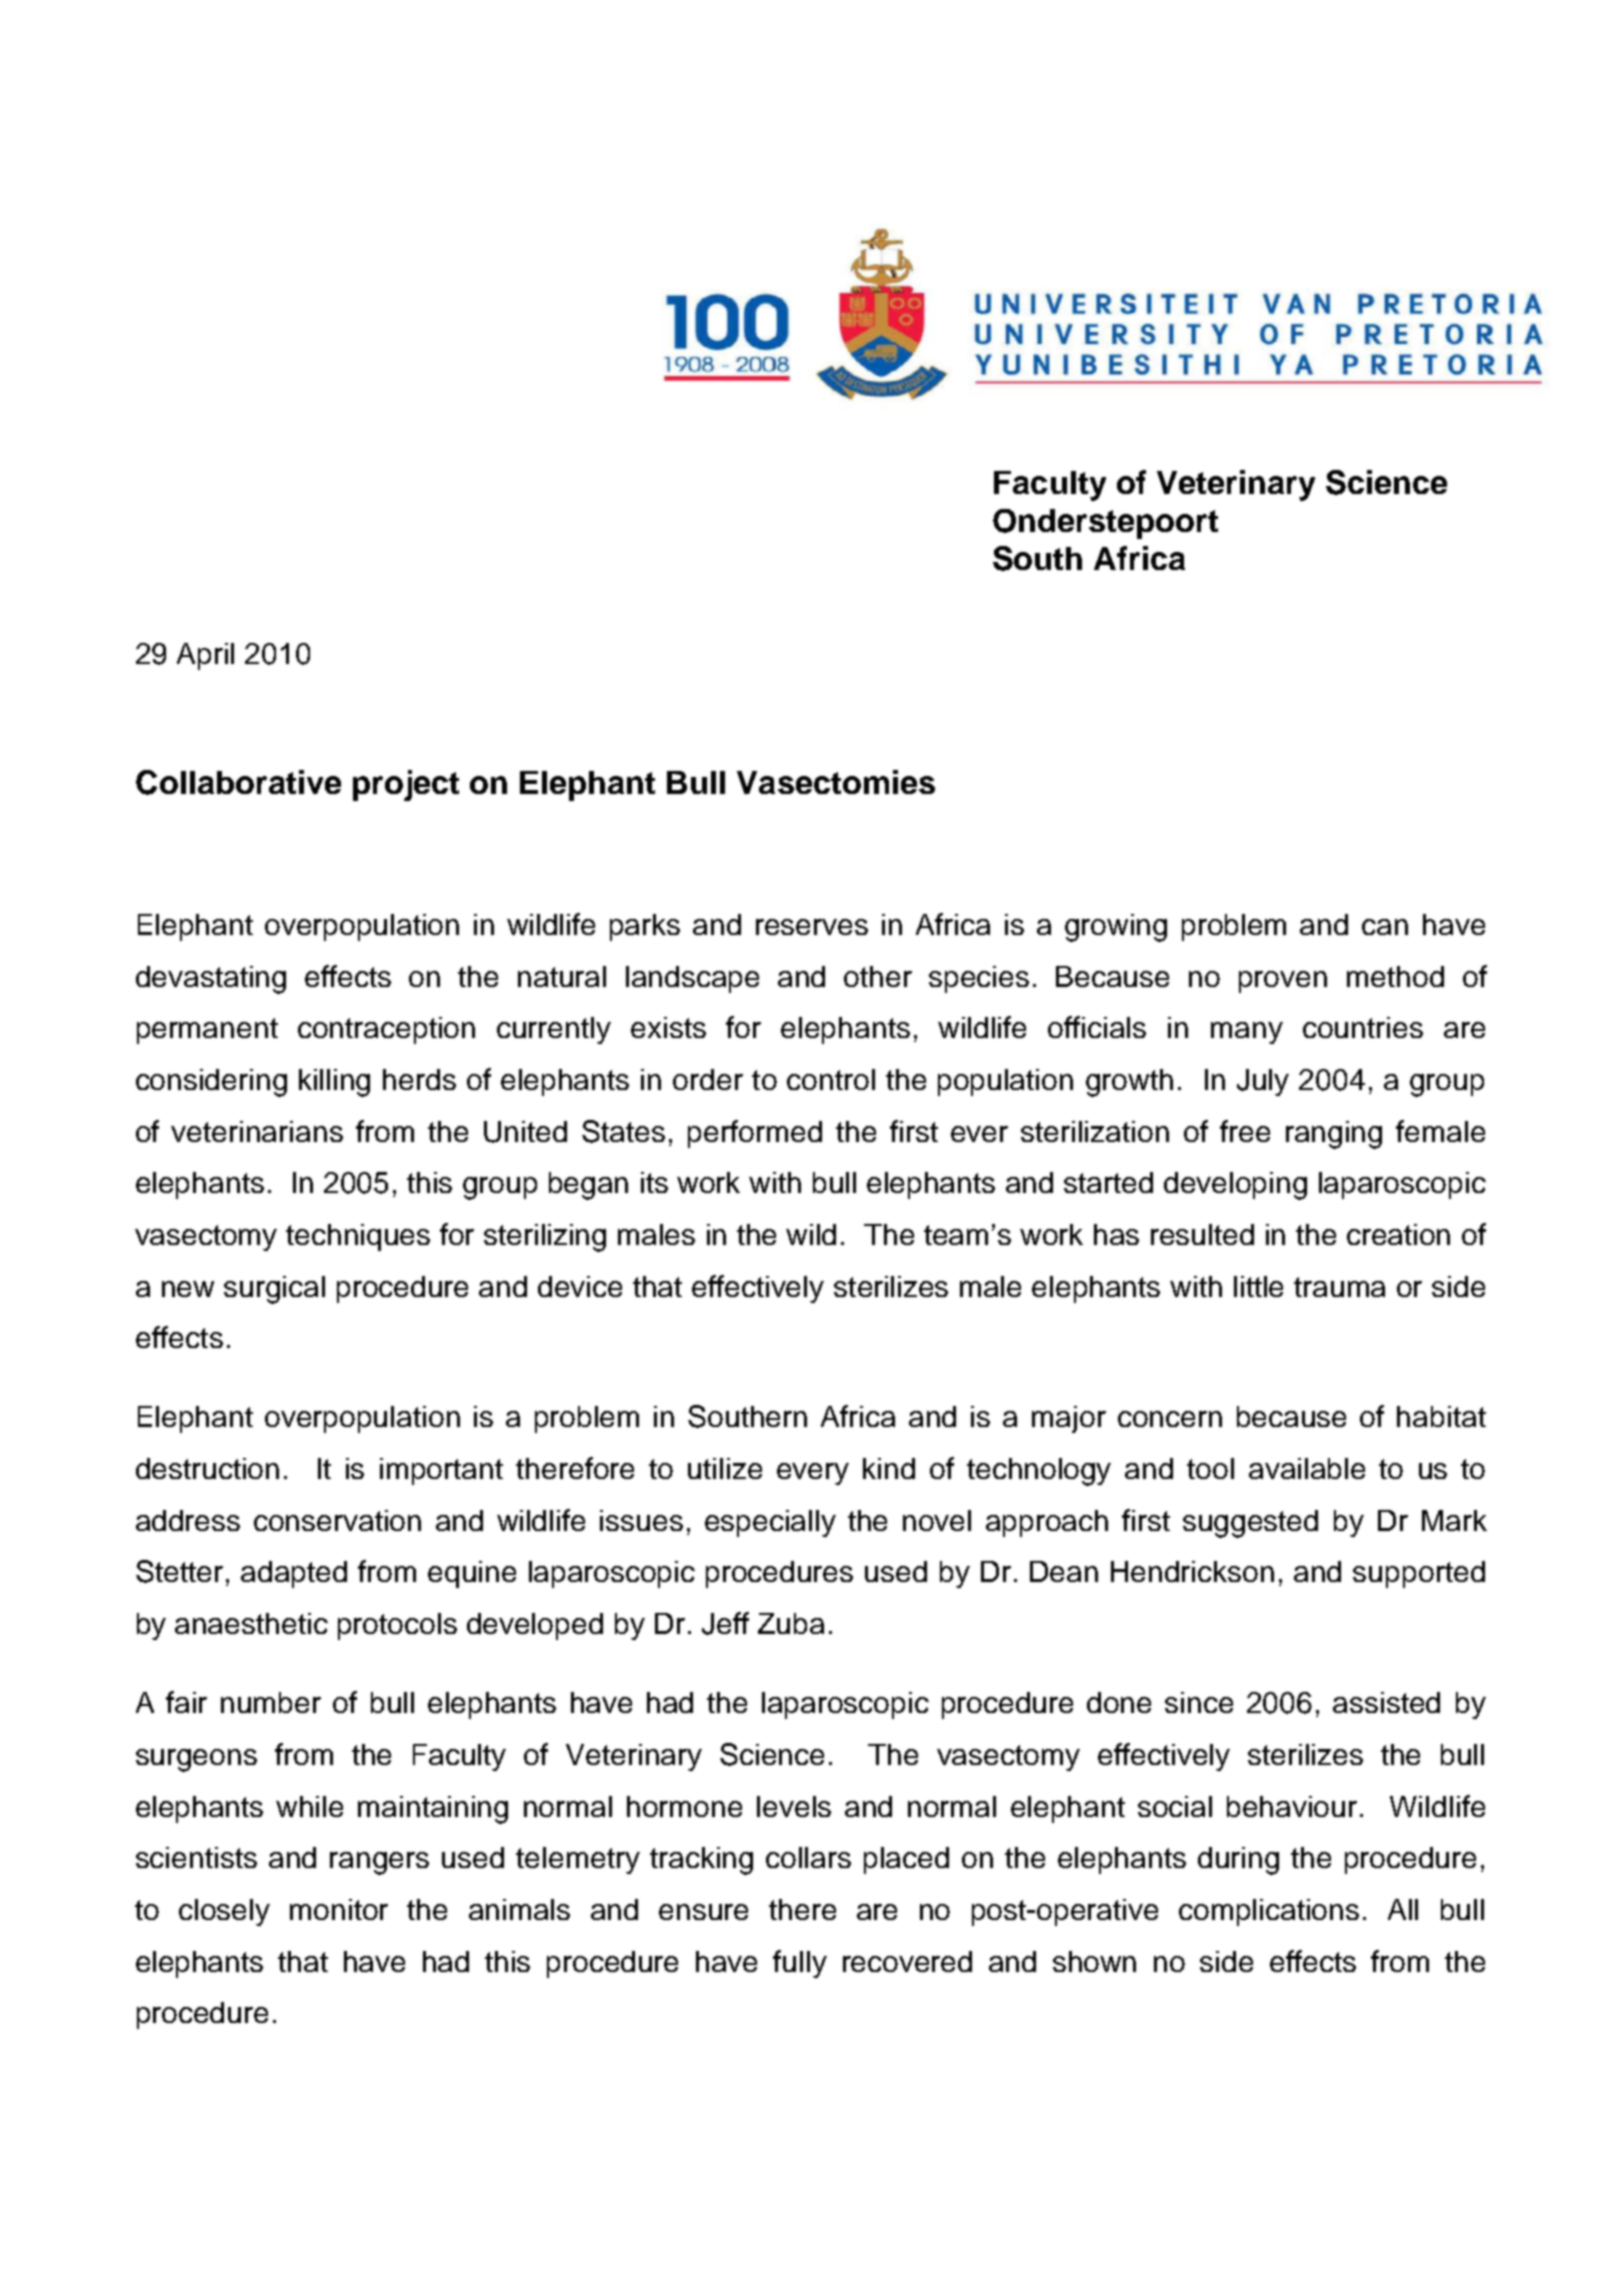 The width and height of the screenshot is (1621, 2294). What do you see at coordinates (339, 1909) in the screenshot?
I see `monitor` at bounding box center [339, 1909].
